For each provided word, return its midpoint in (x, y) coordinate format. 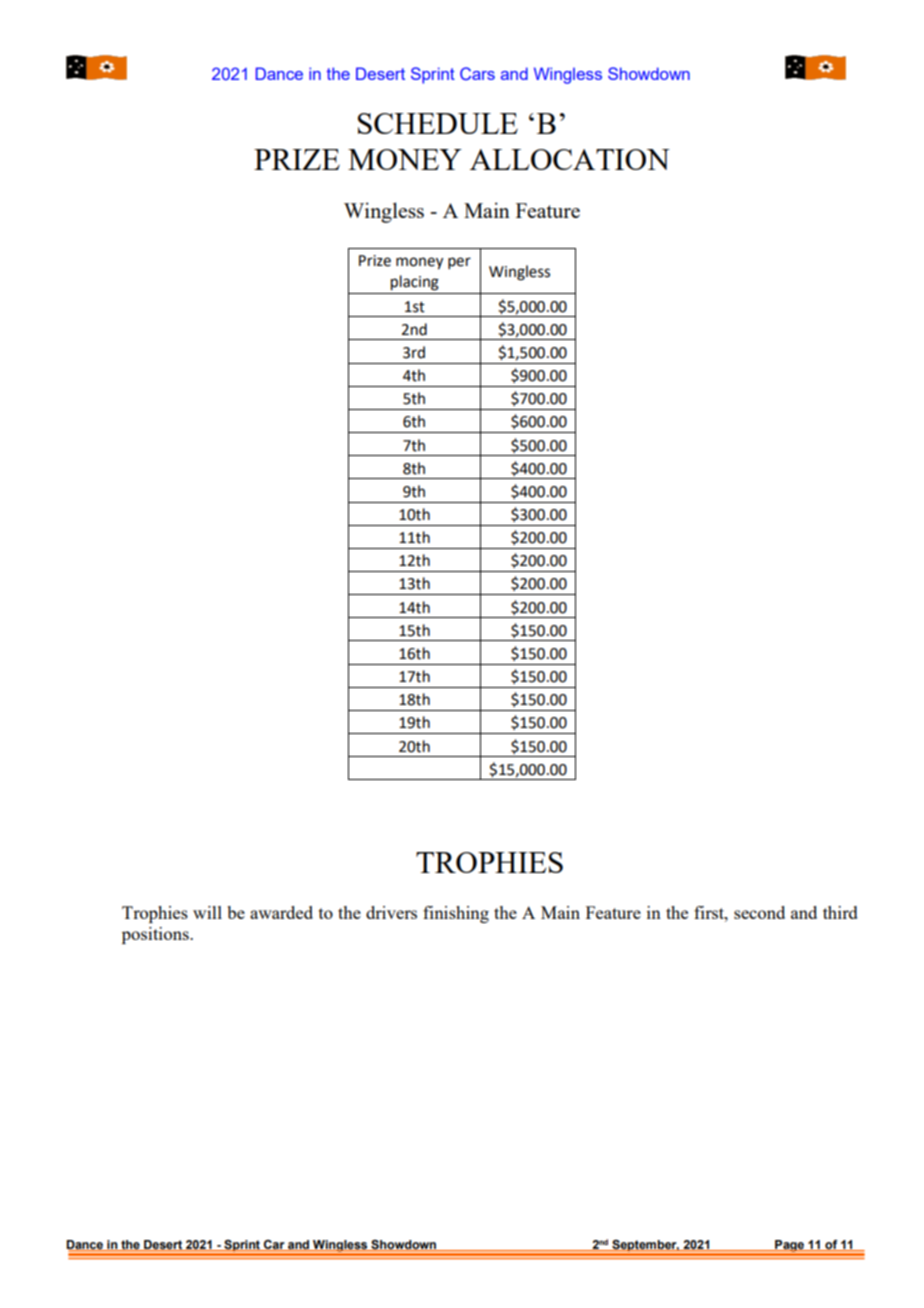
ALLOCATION (570, 159)
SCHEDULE (438, 123)
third (840, 912)
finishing (456, 914)
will (207, 912)
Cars (477, 73)
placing (415, 283)
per (459, 263)
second (759, 912)
